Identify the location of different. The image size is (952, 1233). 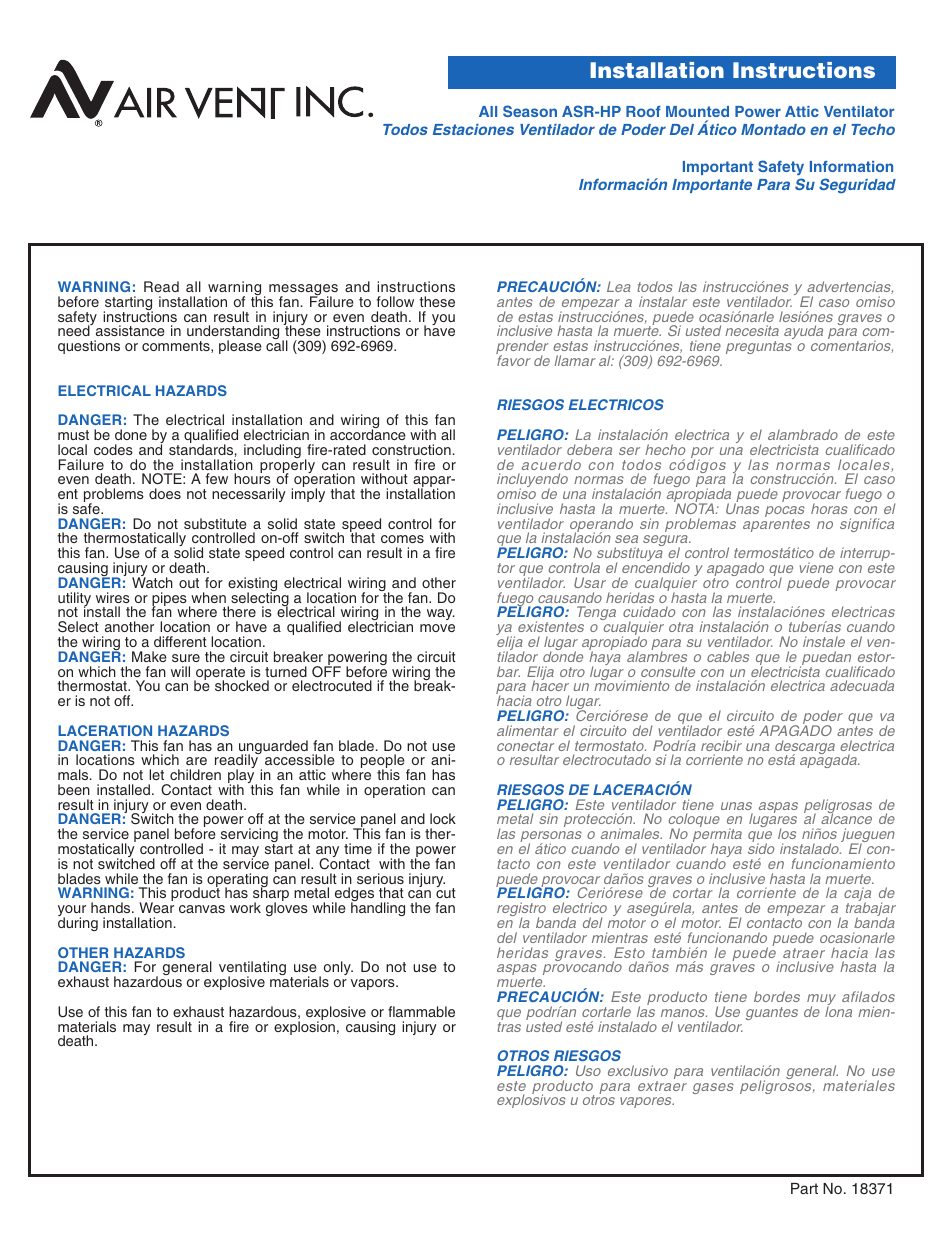
(180, 641).
